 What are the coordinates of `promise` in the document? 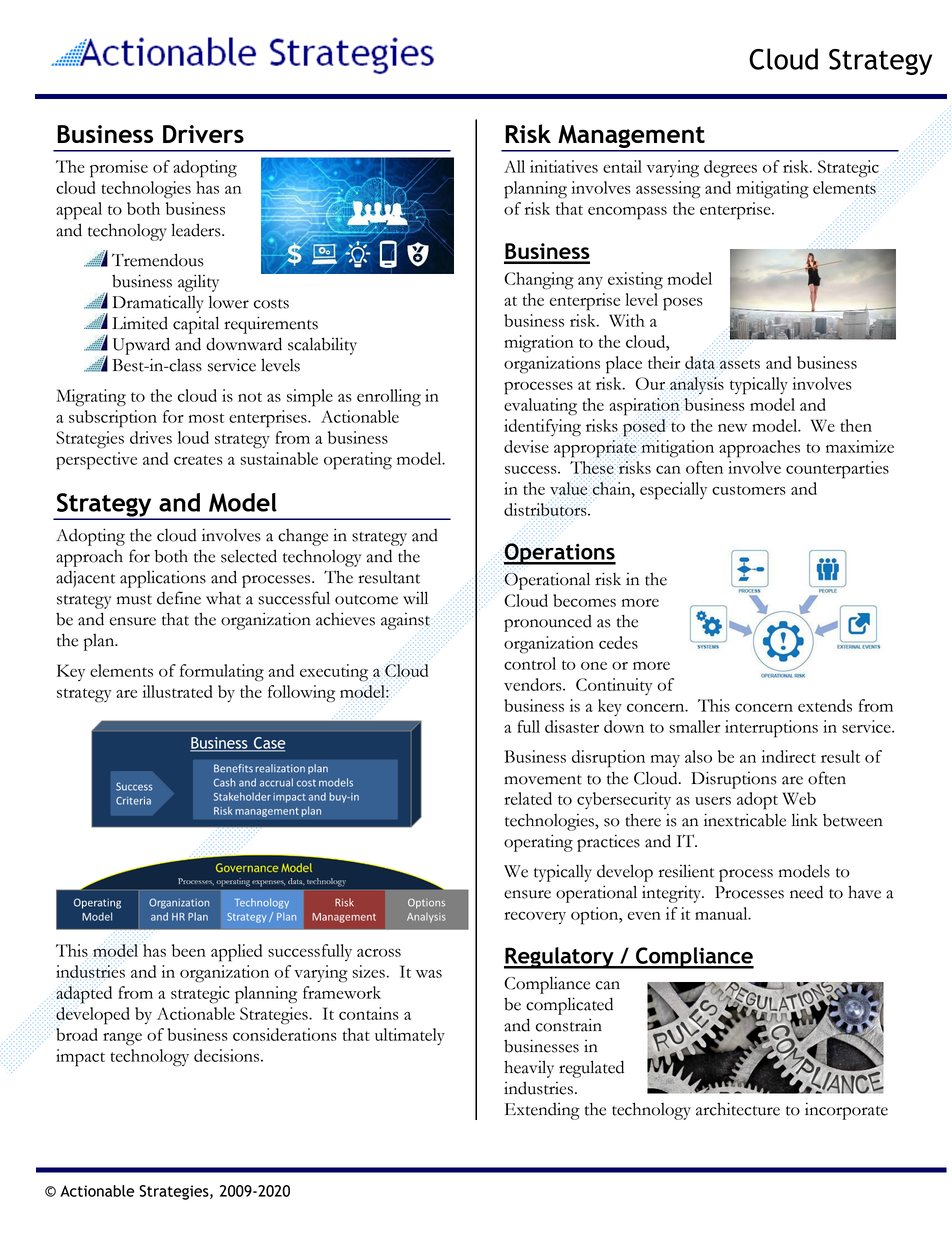 It's located at (119, 169).
